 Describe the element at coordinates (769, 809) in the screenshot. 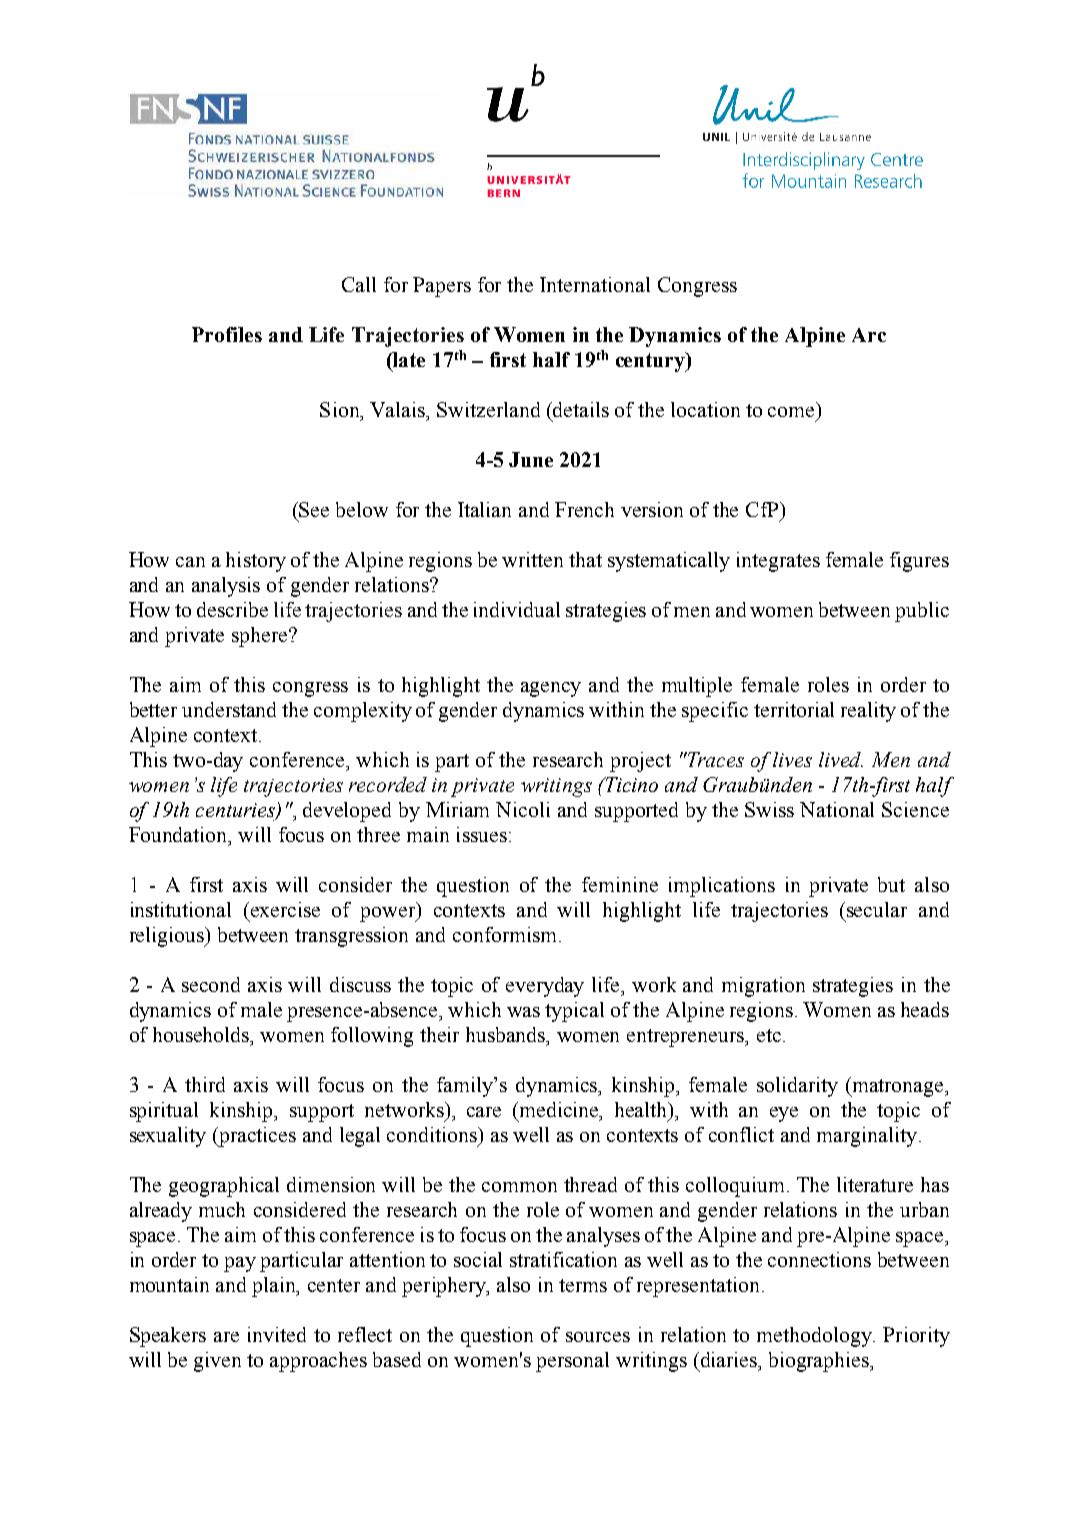

I see `Swiss` at that location.
